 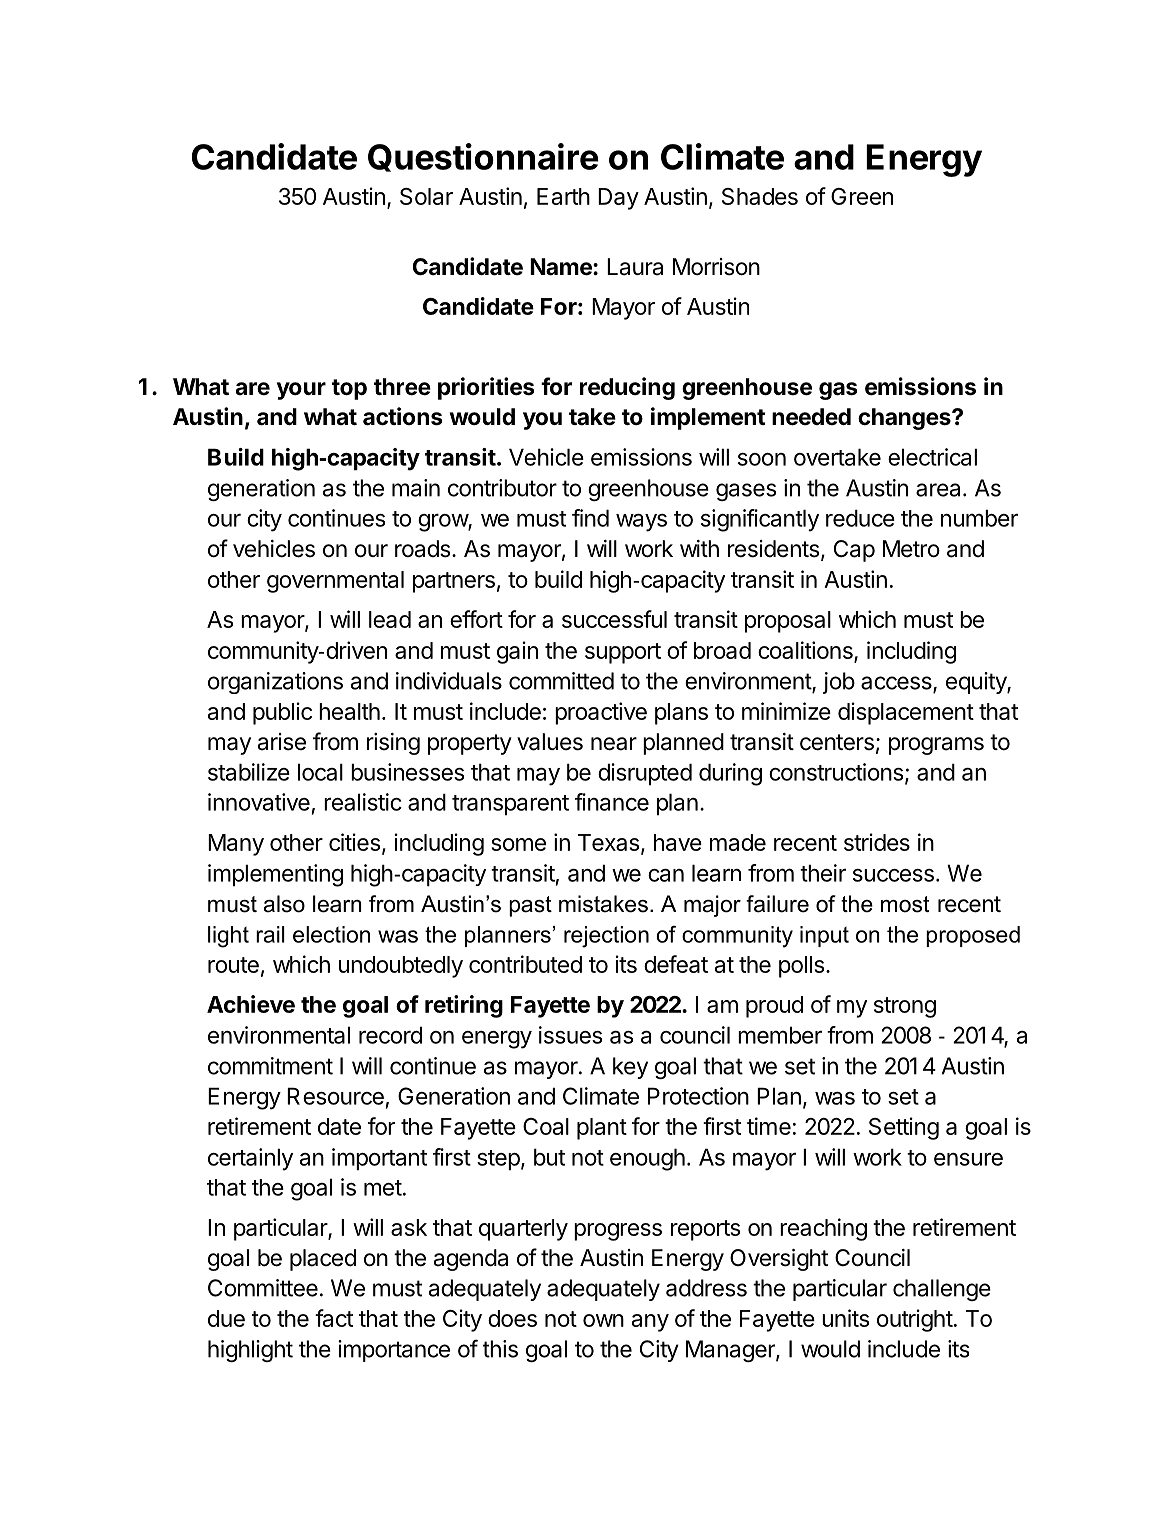 I want to click on most, so click(x=905, y=904).
